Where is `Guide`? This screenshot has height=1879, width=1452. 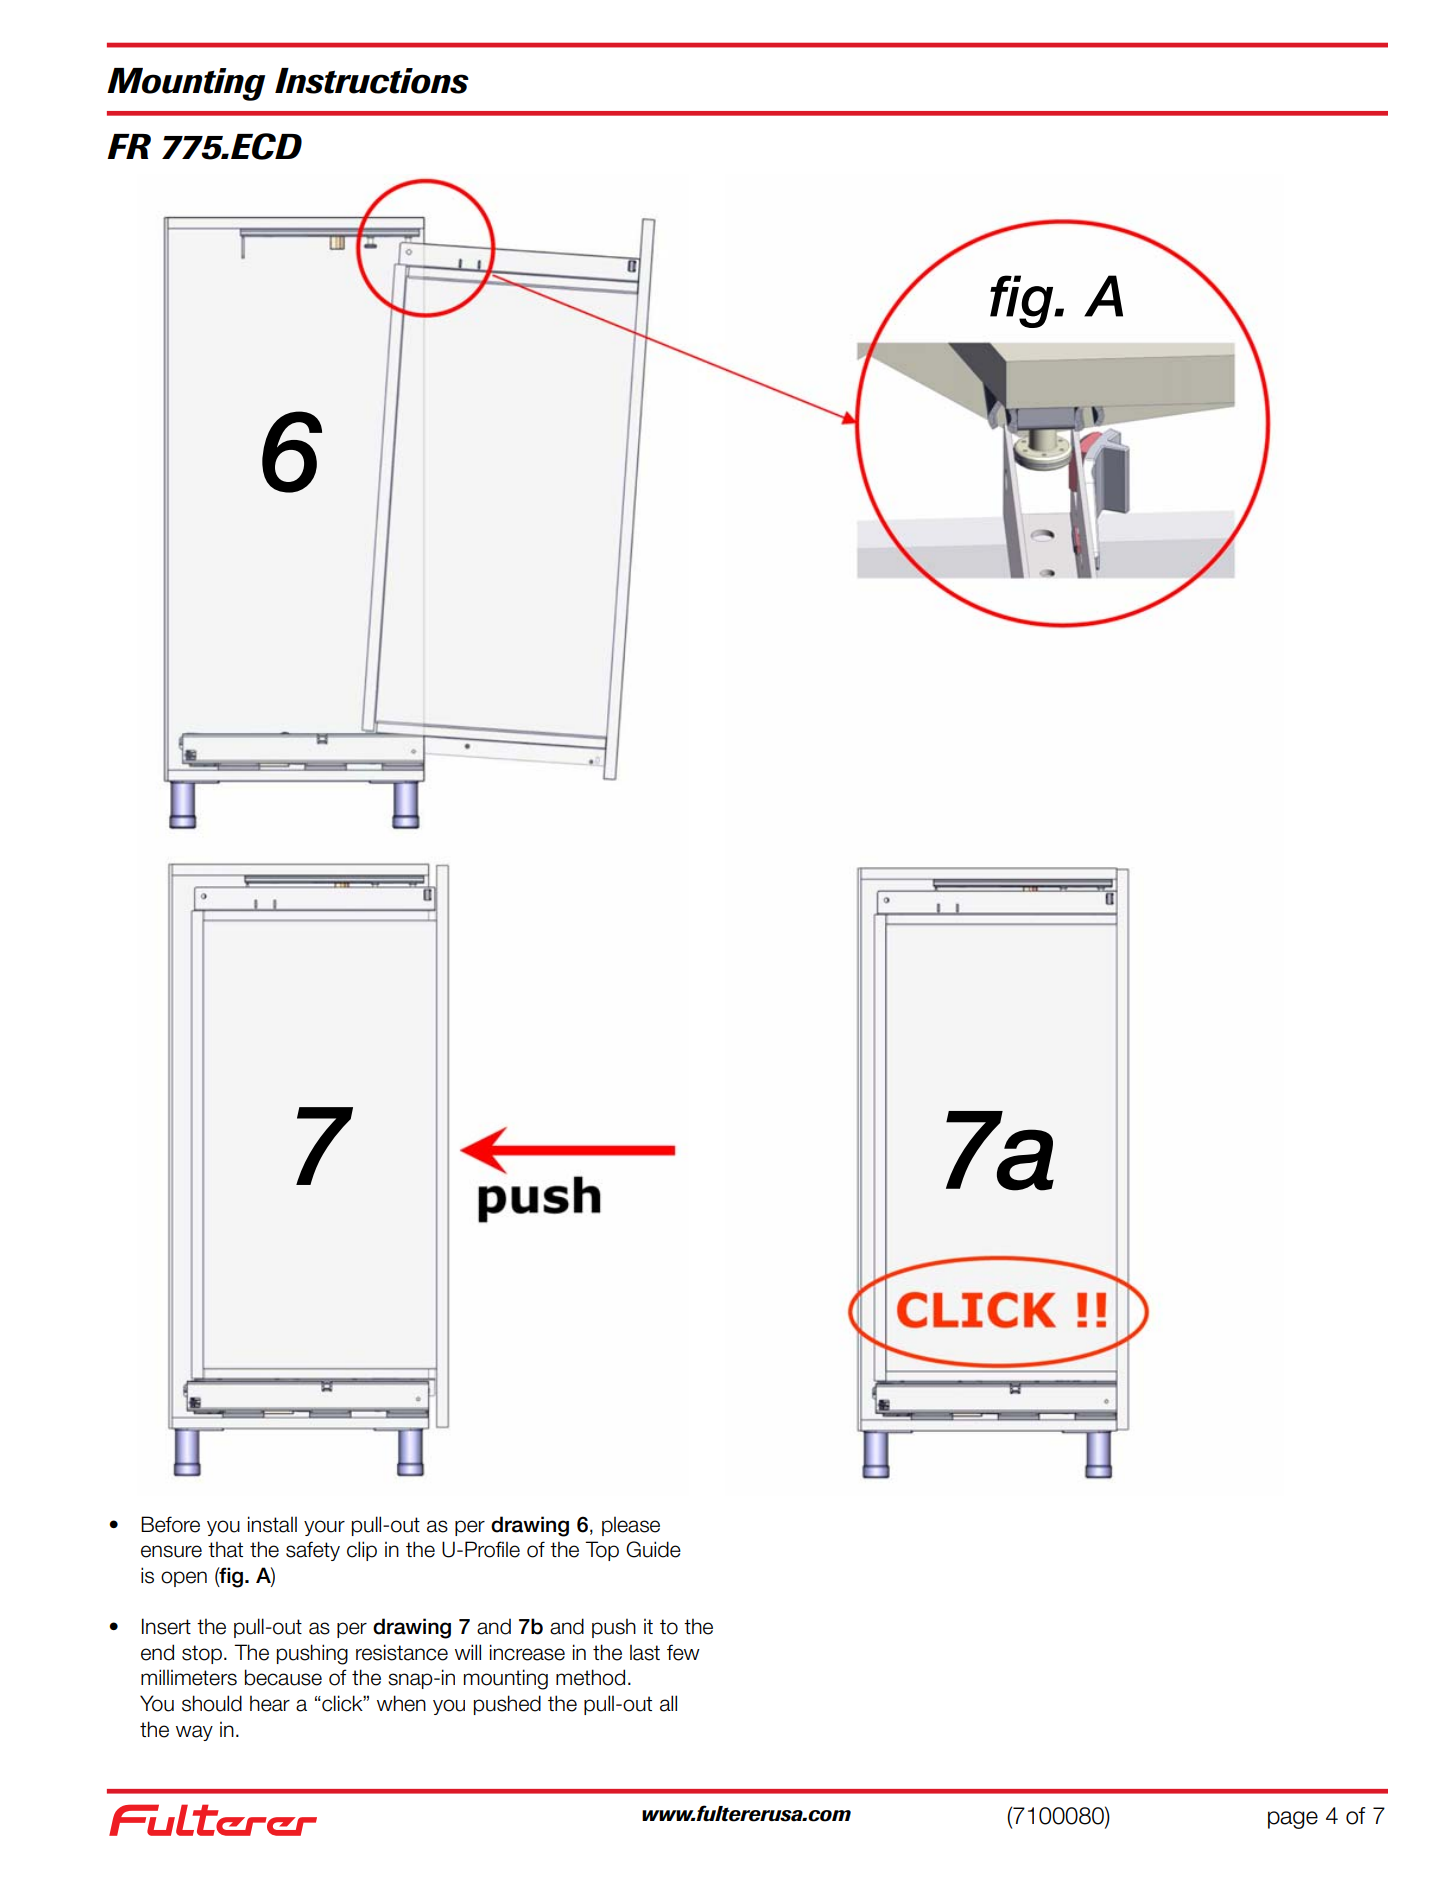
Guide is located at coordinates (653, 1549).
